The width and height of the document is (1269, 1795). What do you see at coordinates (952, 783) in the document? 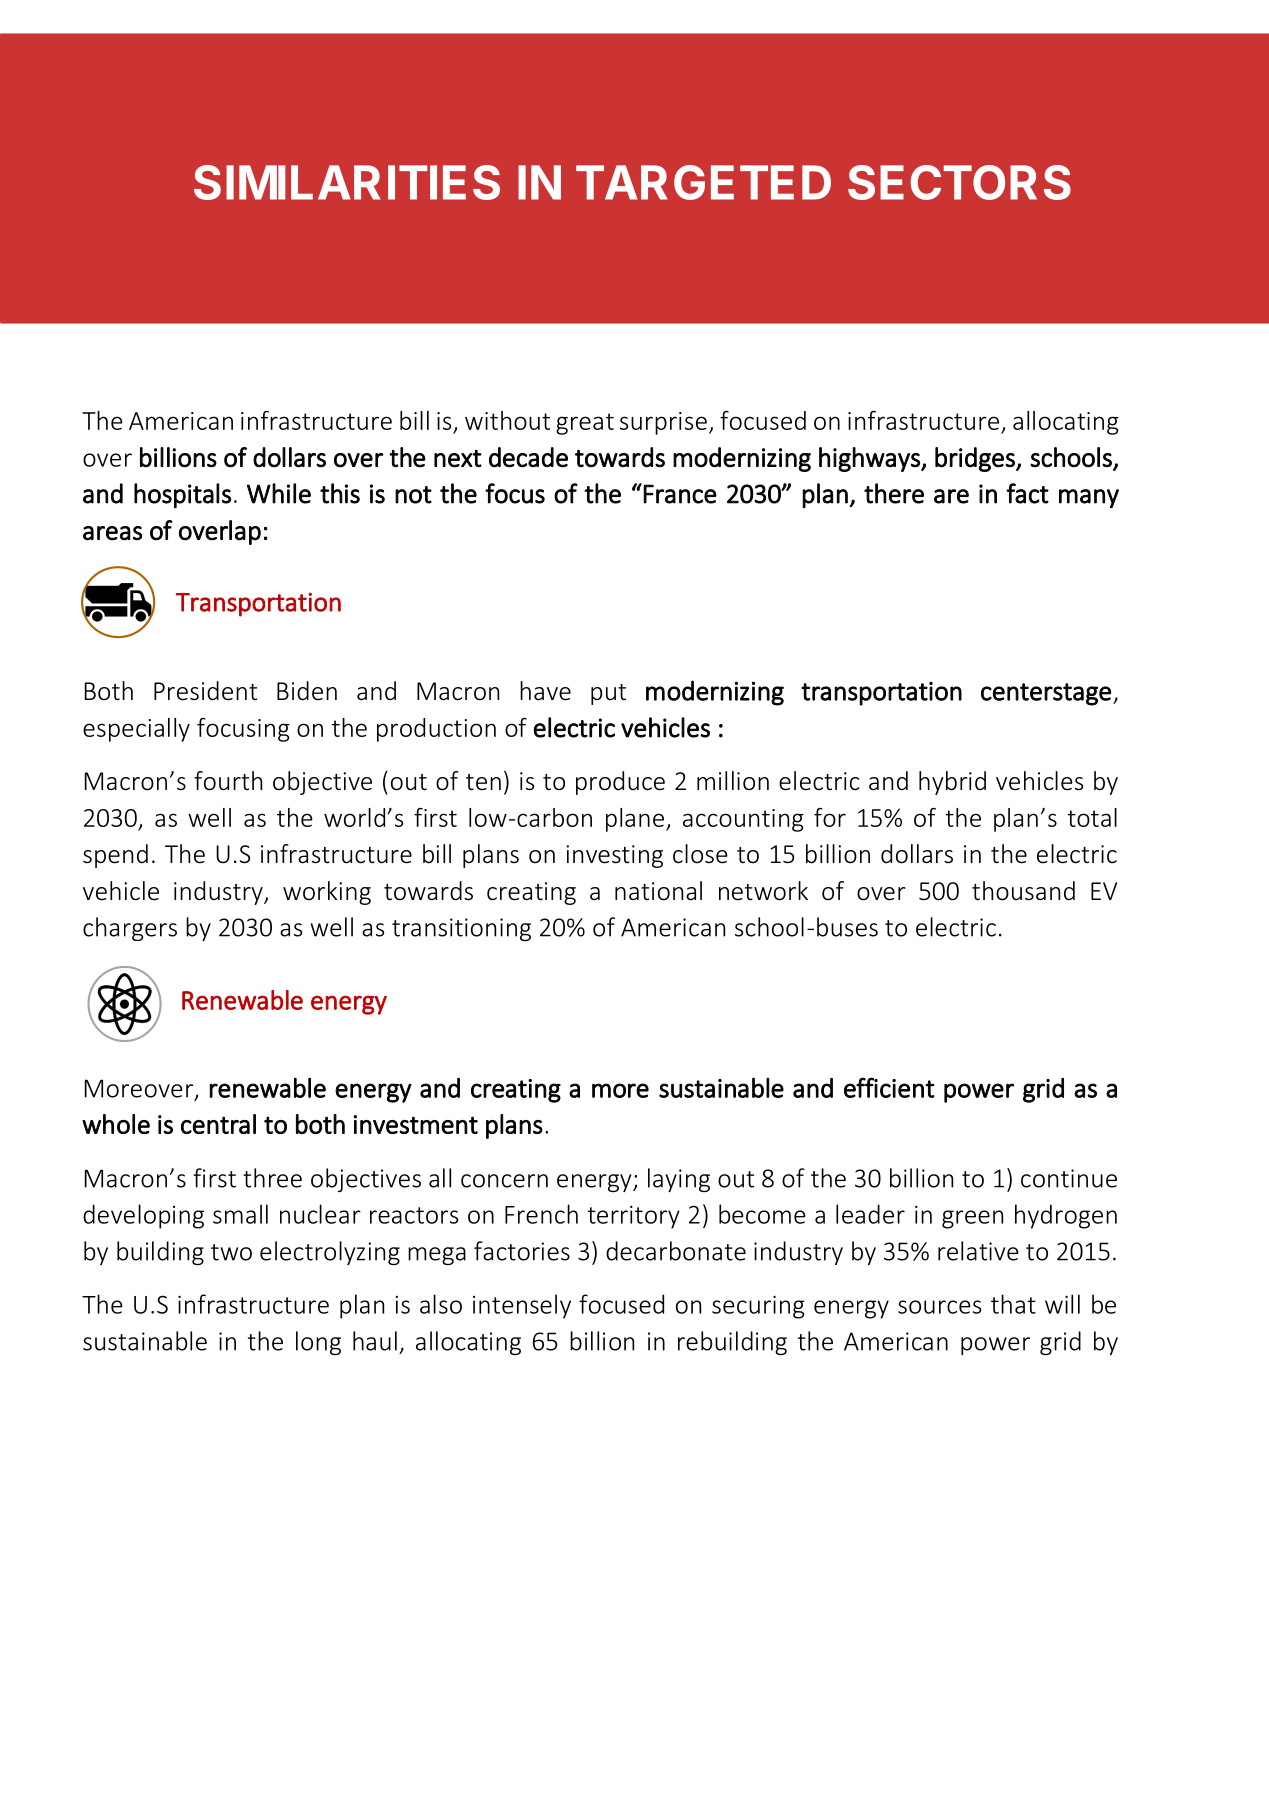
I see `hybrid` at bounding box center [952, 783].
